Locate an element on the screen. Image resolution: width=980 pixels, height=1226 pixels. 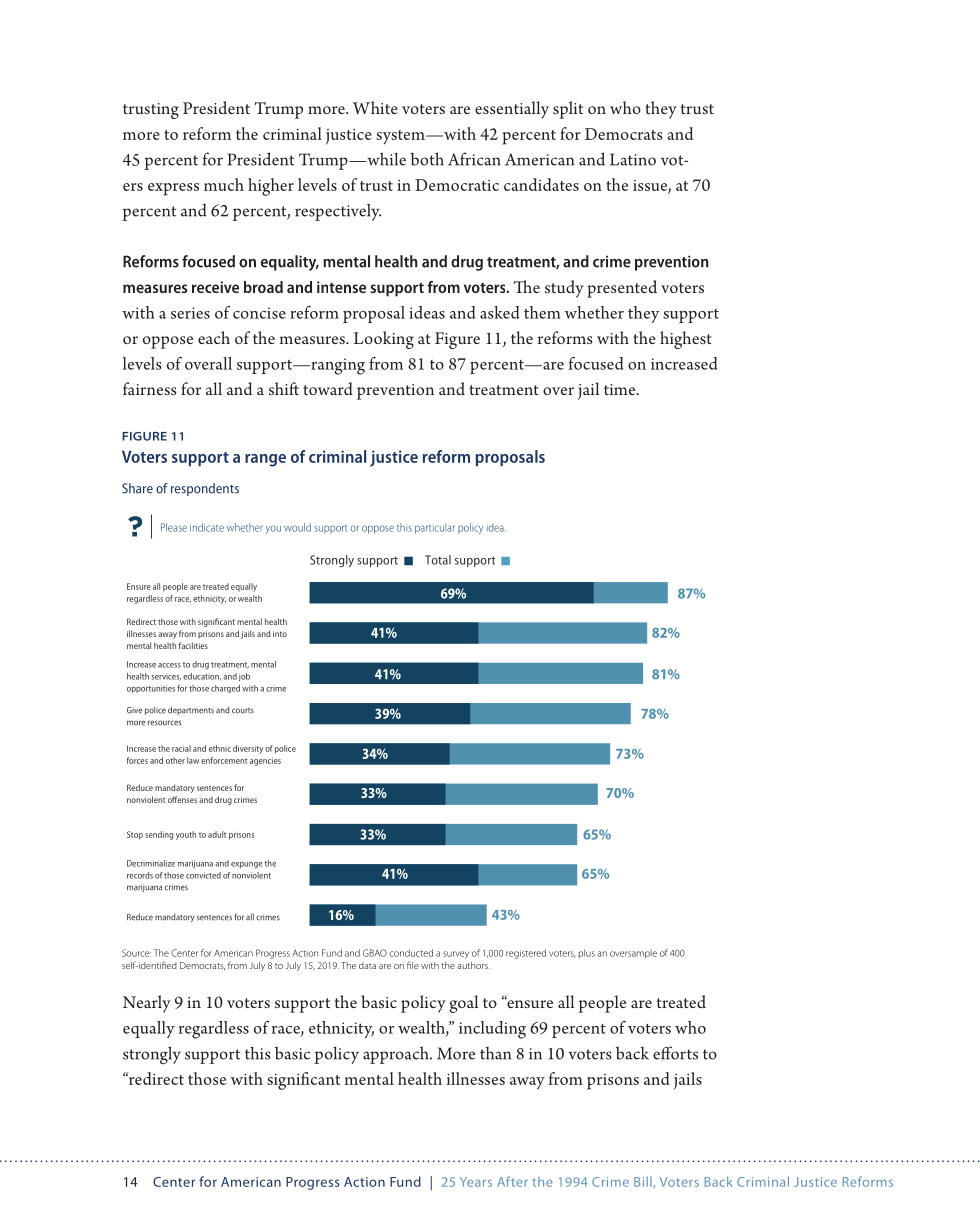
Years is located at coordinates (476, 1182).
